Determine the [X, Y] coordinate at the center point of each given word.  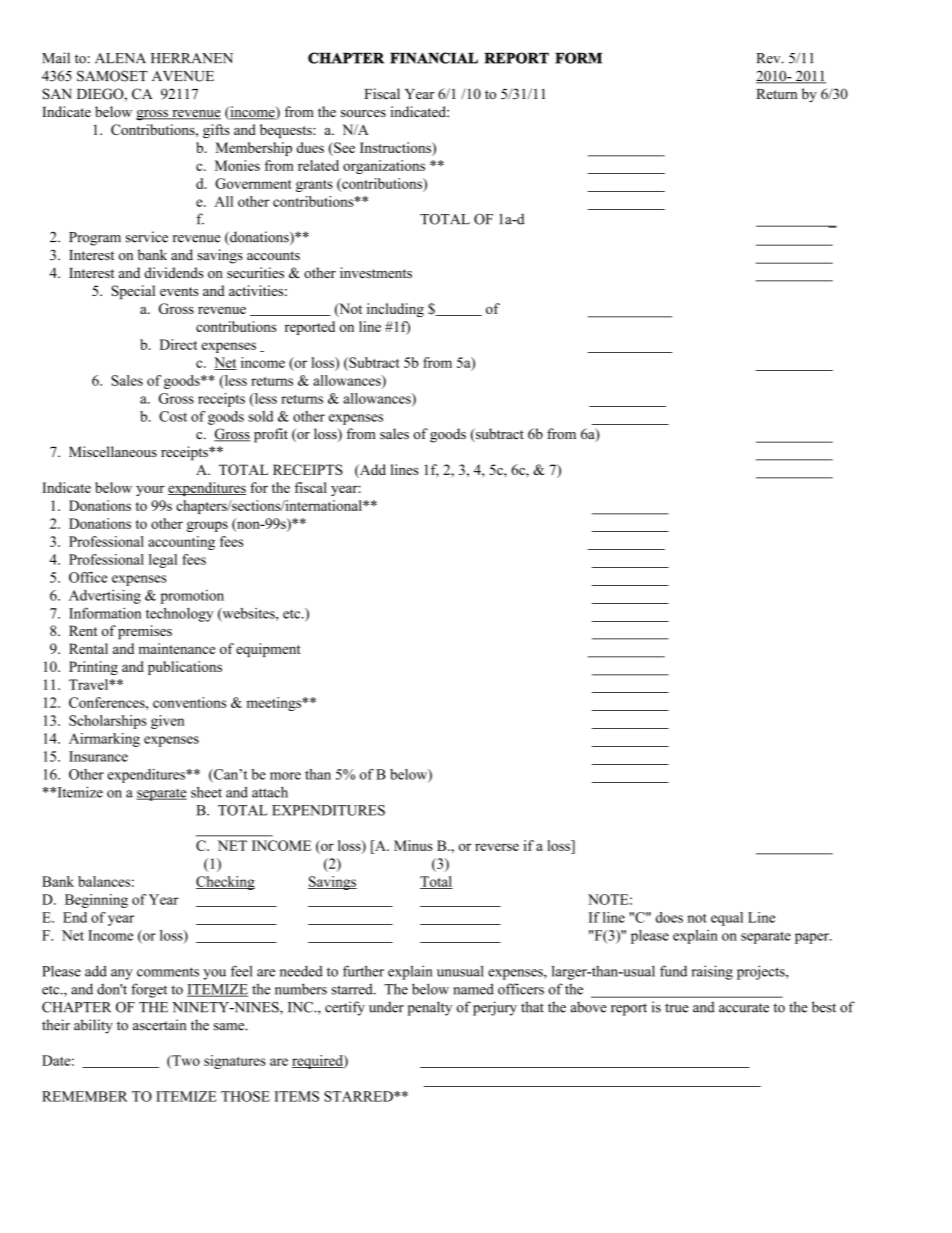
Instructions [396, 147]
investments [376, 272]
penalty [430, 1008]
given [167, 722]
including [395, 310]
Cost [173, 416]
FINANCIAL [434, 58]
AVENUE [183, 76]
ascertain [159, 1025]
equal [727, 919]
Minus [413, 845]
